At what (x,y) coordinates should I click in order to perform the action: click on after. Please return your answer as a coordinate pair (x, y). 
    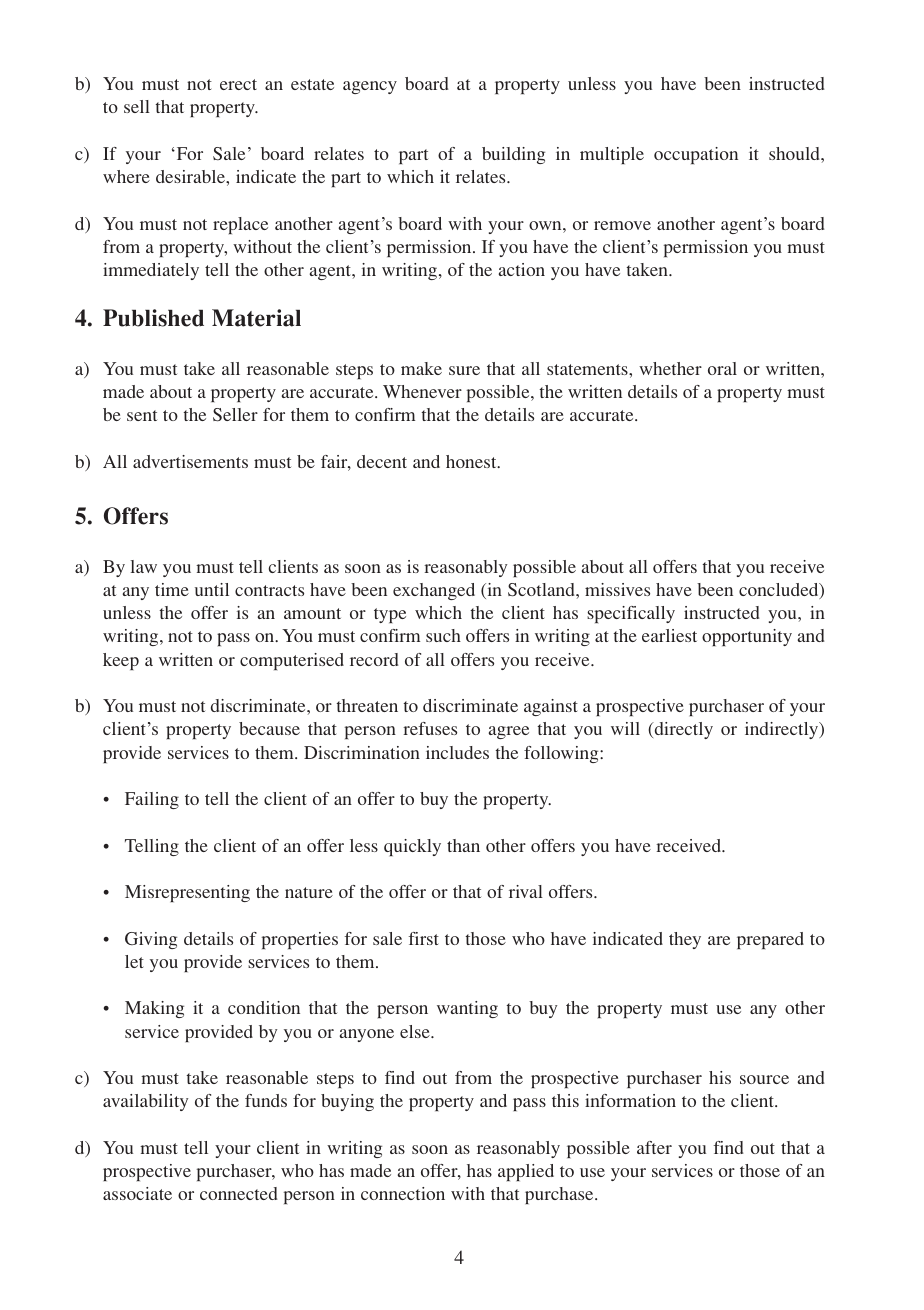
    Looking at the image, I should click on (654, 1147).
